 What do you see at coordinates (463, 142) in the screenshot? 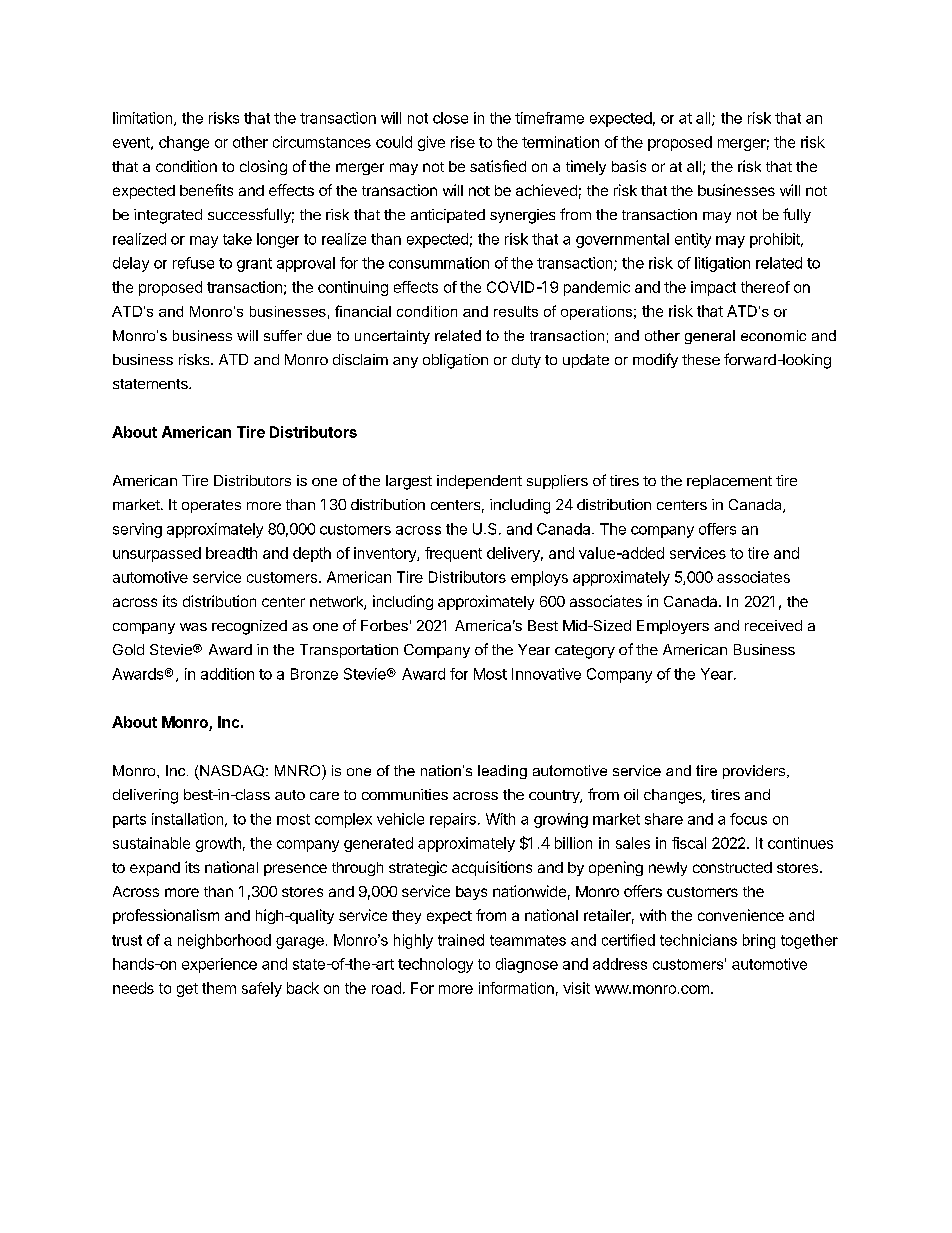
I see `rise` at bounding box center [463, 142].
